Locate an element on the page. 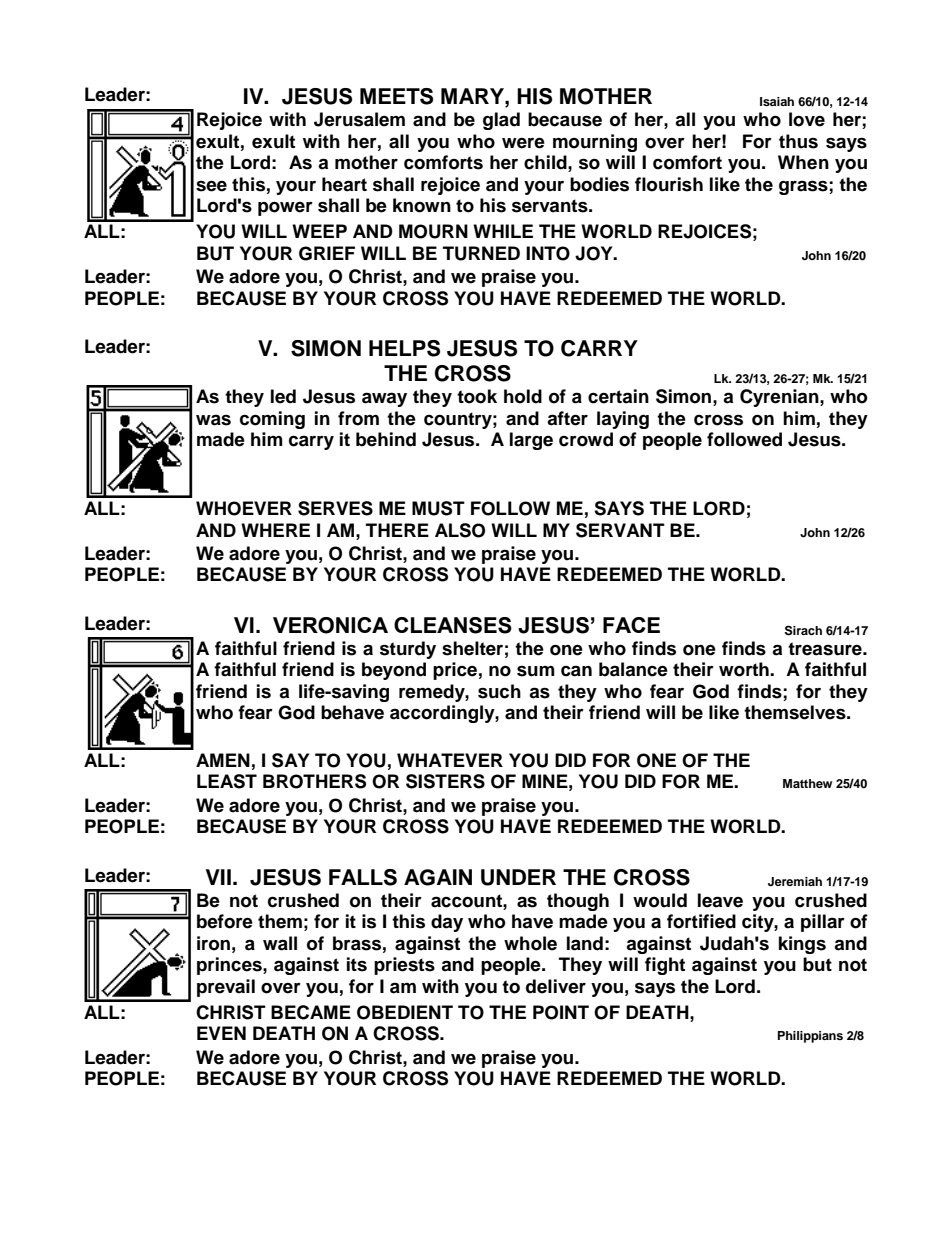  Jerusalem is located at coordinates (359, 119).
